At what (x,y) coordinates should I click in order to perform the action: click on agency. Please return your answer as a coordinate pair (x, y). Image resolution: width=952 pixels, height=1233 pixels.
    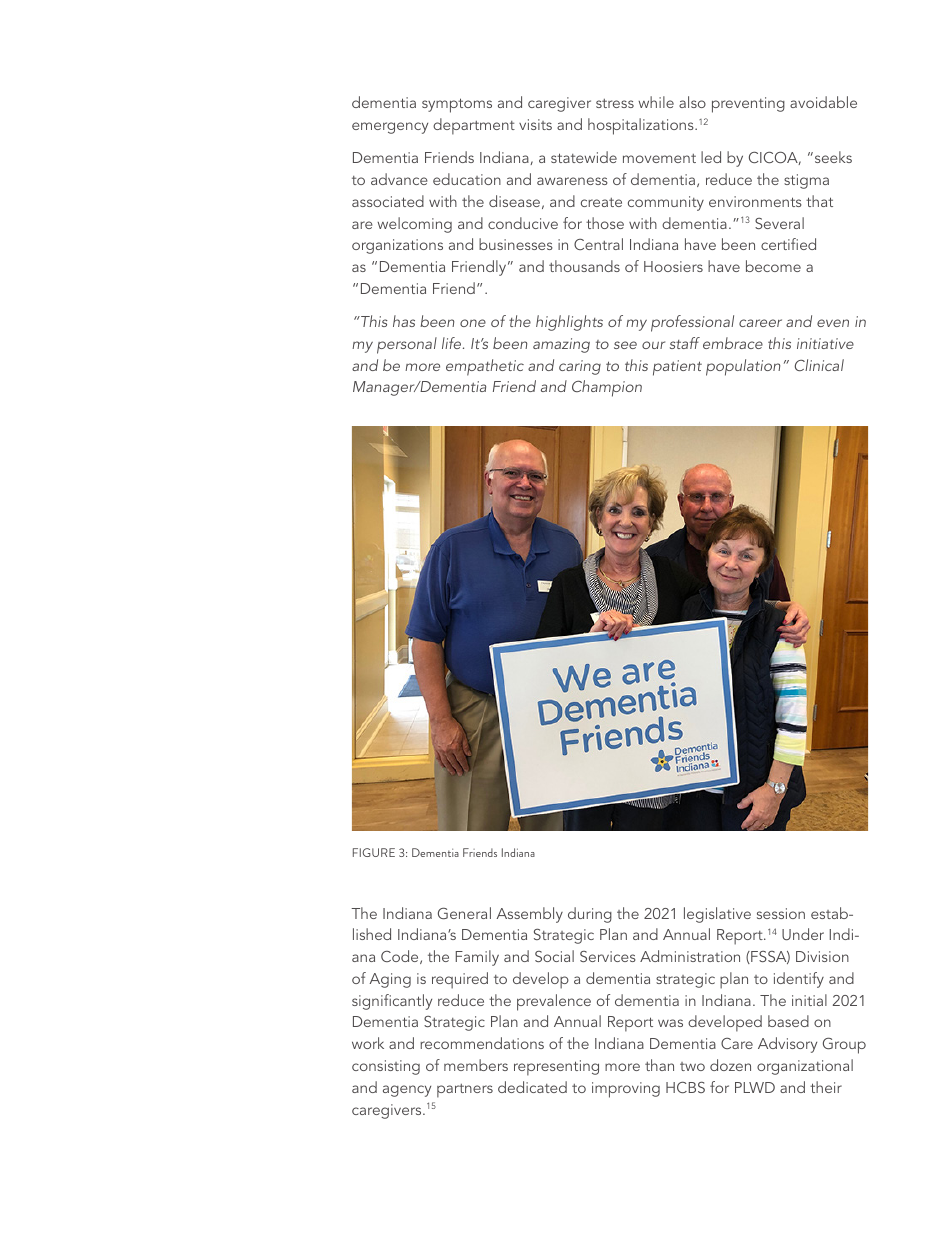
    Looking at the image, I should click on (407, 1091).
